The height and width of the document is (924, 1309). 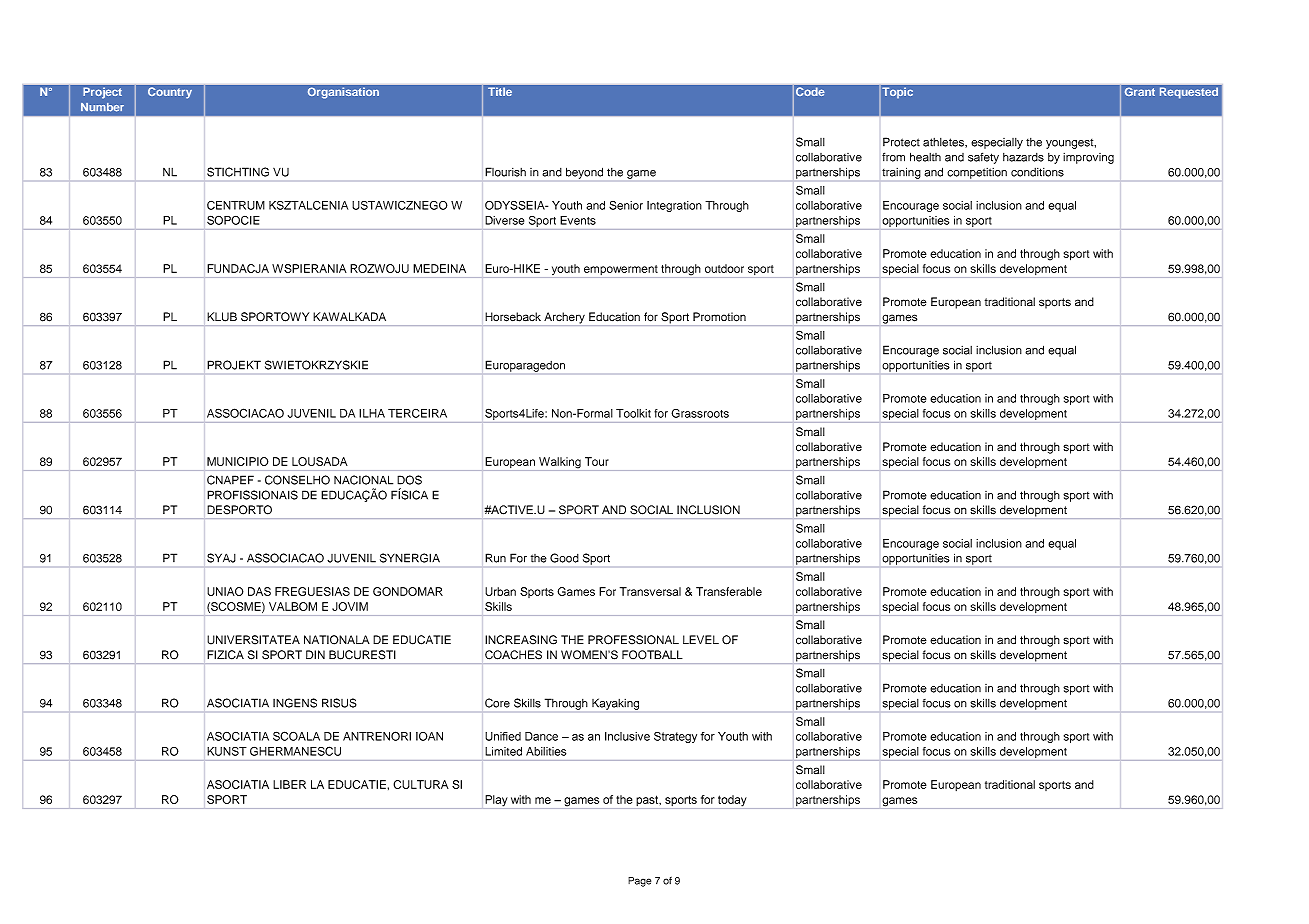 I want to click on Title, so click(x=500, y=92).
